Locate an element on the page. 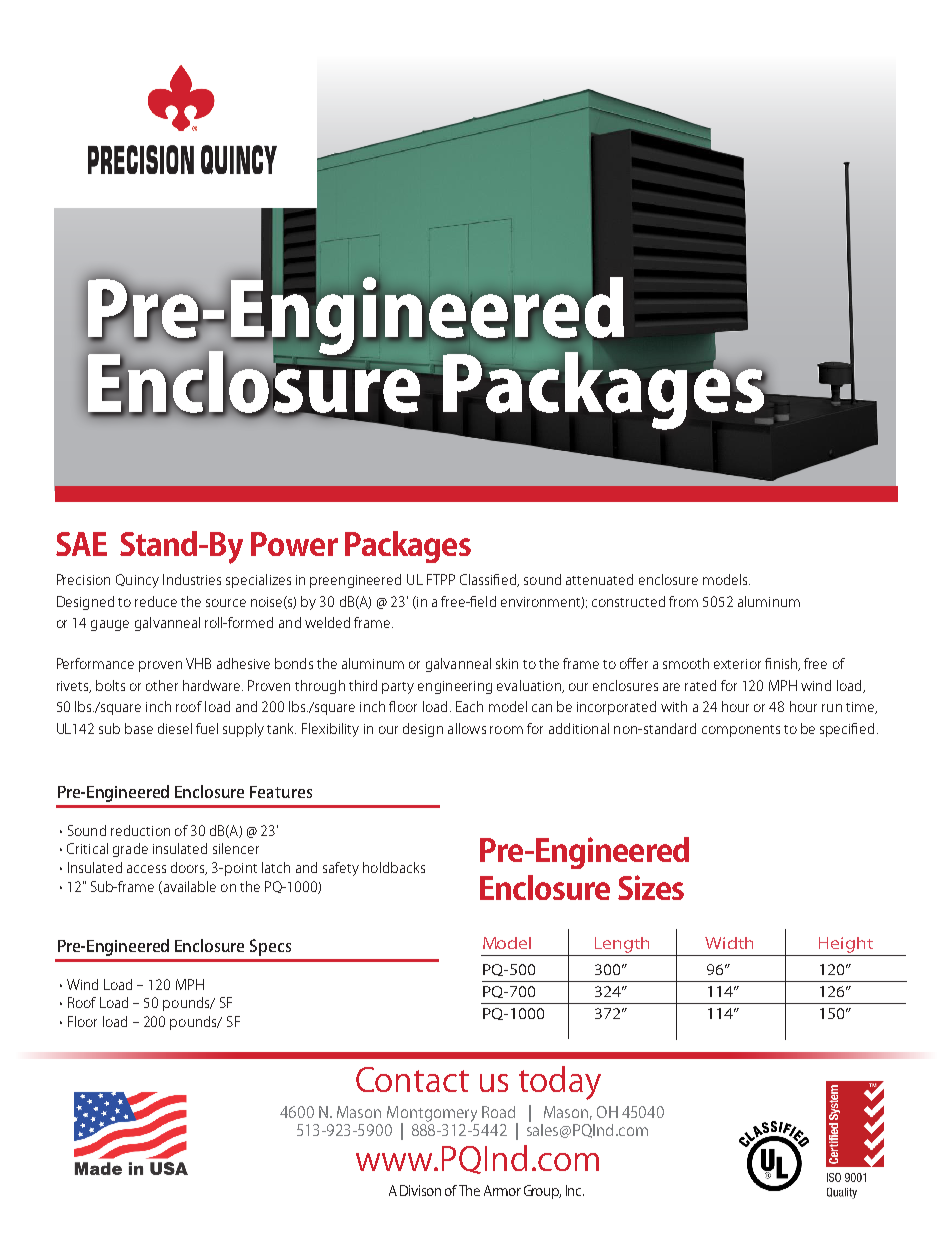 Image resolution: width=952 pixels, height=1233 pixels. allows is located at coordinates (467, 728).
